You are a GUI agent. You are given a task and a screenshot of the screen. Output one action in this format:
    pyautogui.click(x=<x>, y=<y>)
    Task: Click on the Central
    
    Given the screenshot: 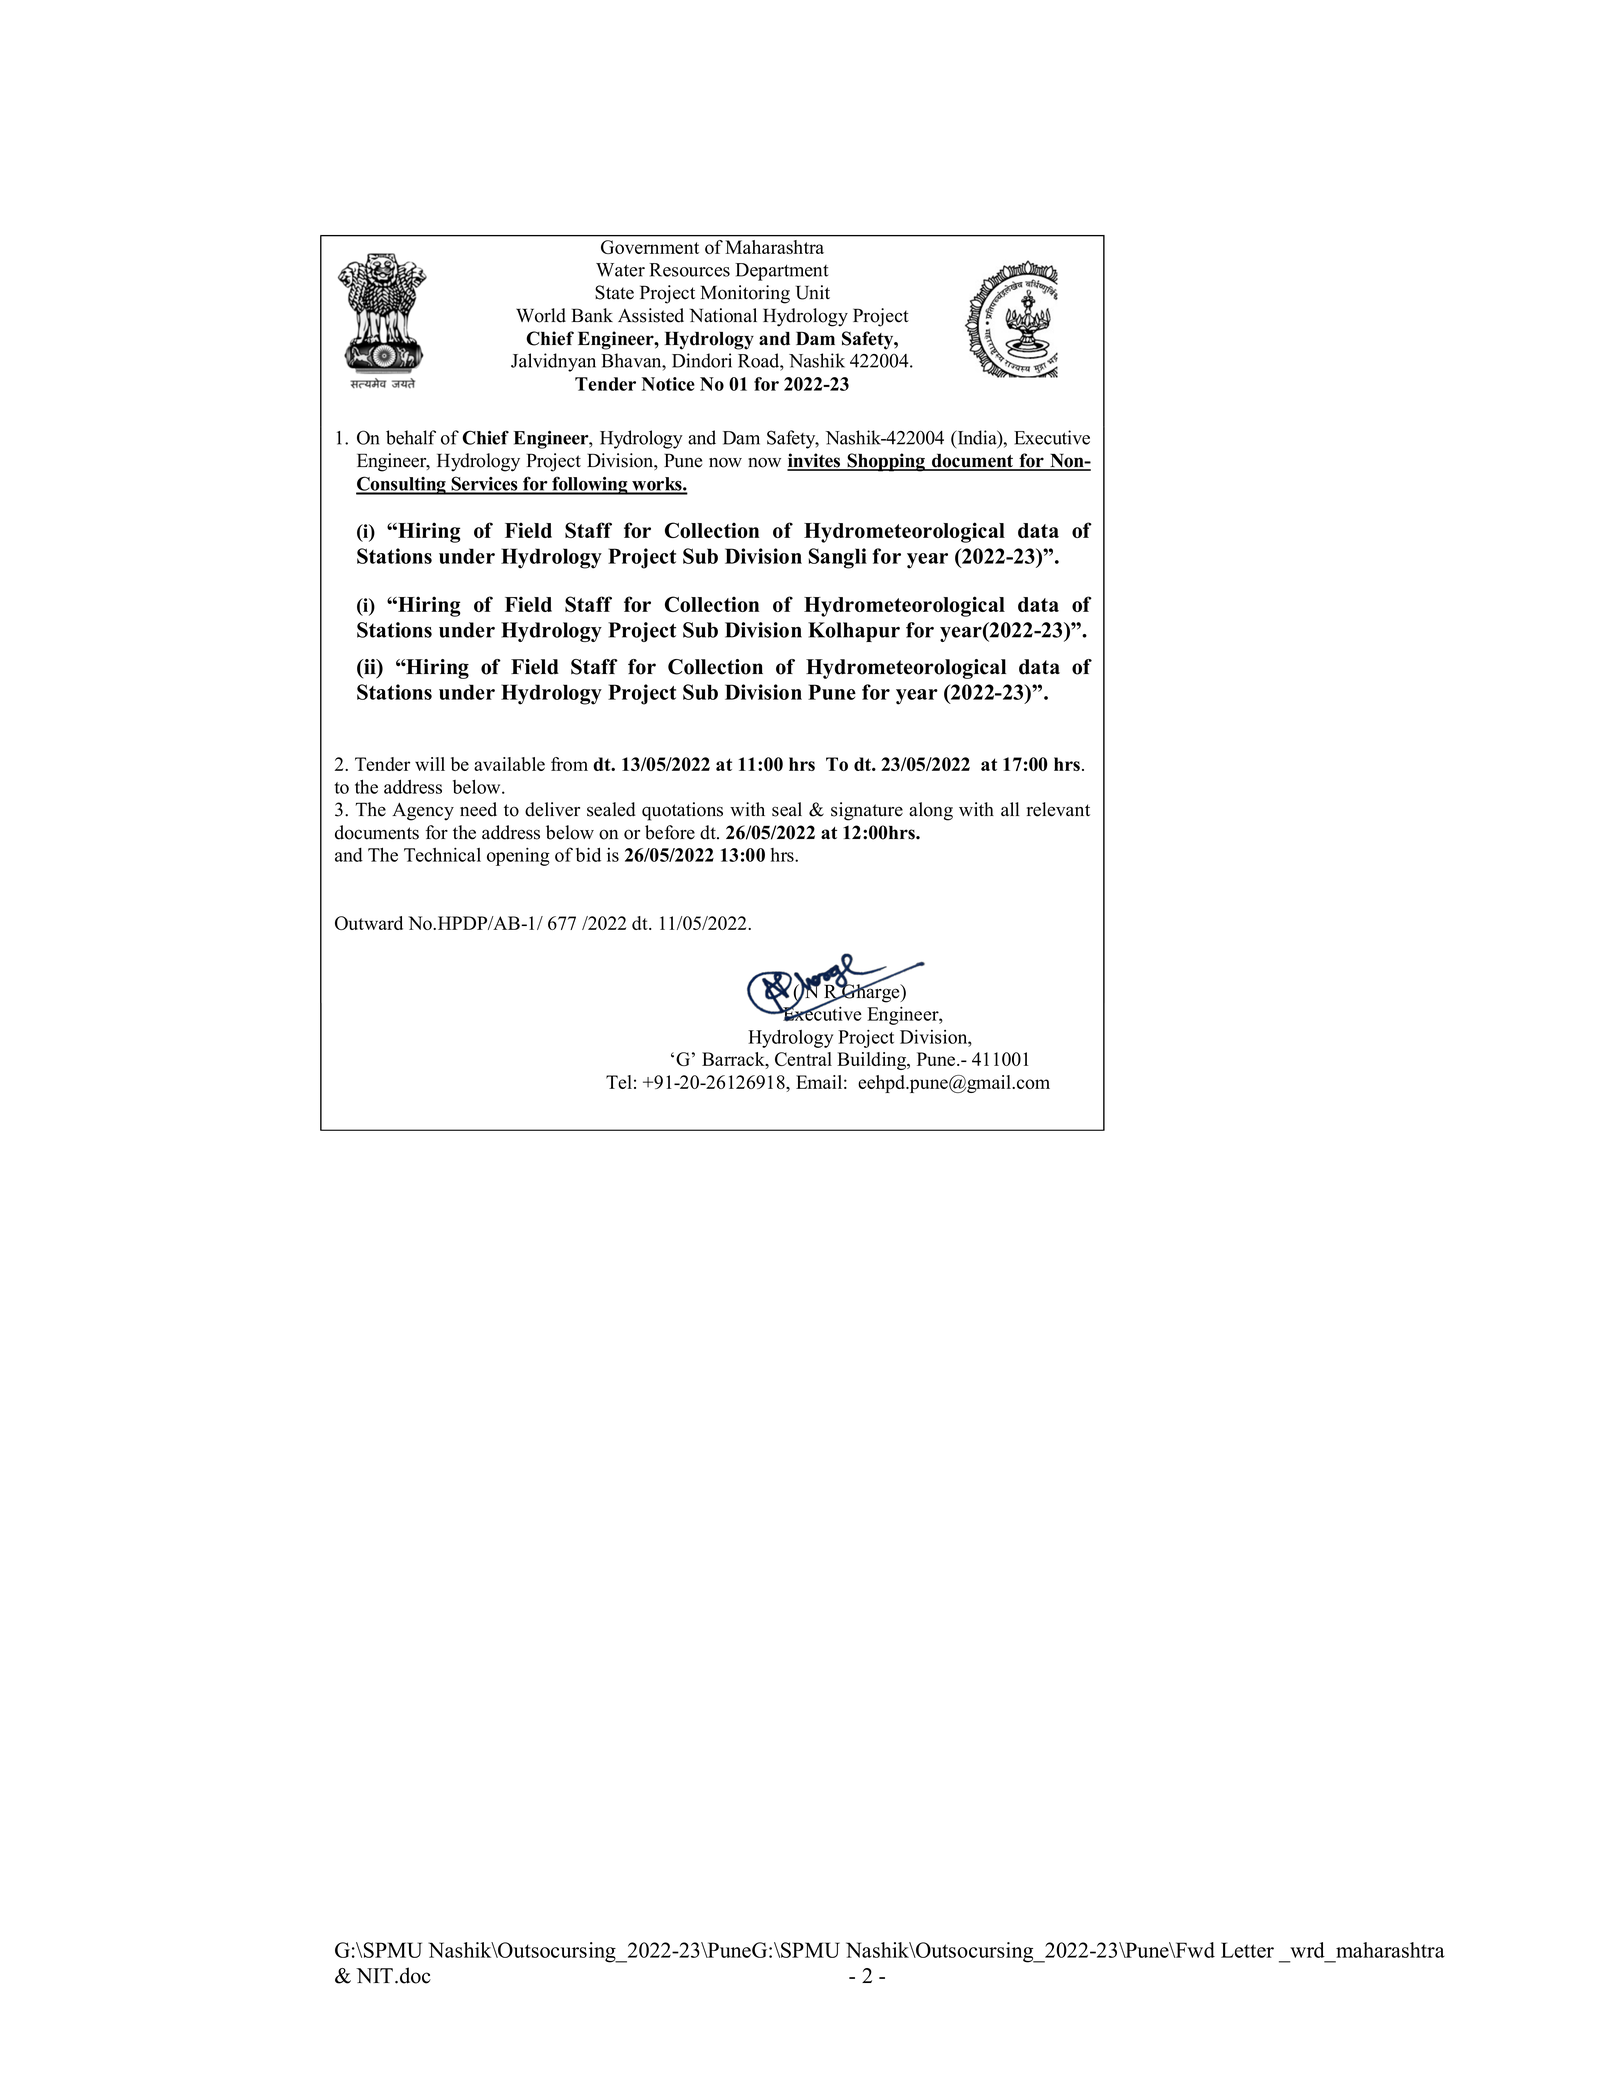 What is the action you would take?
    pyautogui.click(x=803, y=1059)
